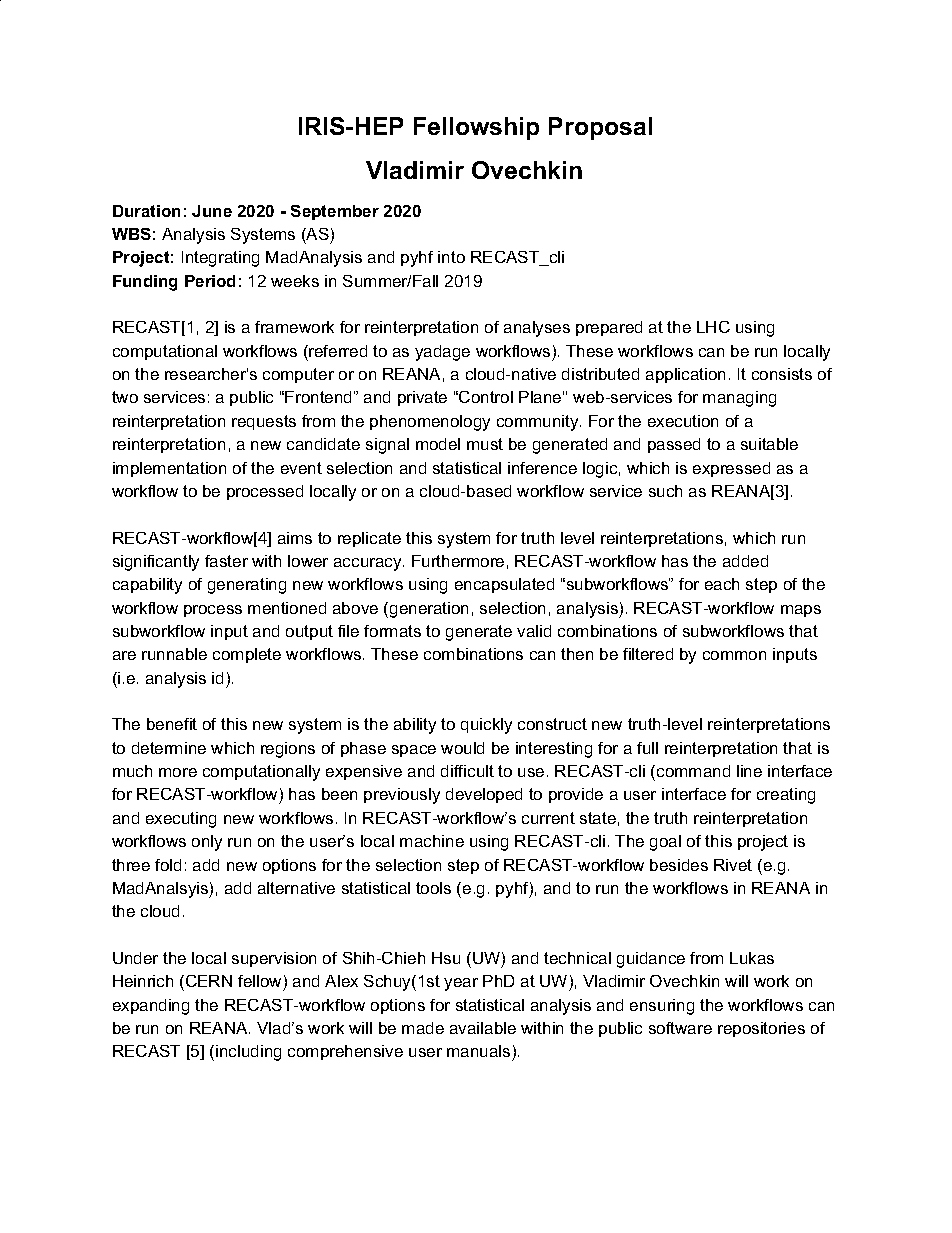 The width and height of the page is (952, 1233). What do you see at coordinates (483, 1028) in the page?
I see `available` at bounding box center [483, 1028].
